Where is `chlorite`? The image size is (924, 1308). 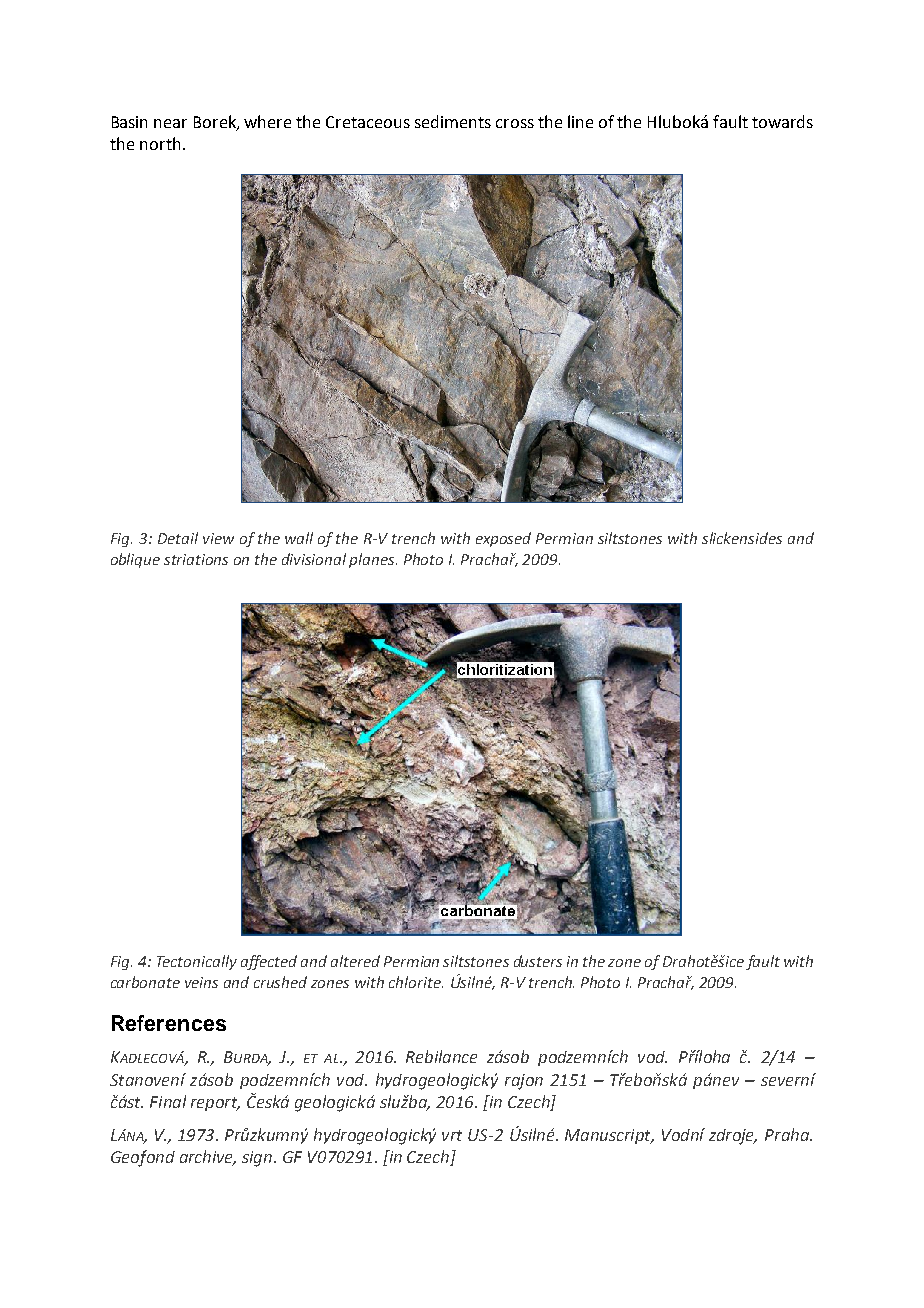 chlorite is located at coordinates (416, 982).
